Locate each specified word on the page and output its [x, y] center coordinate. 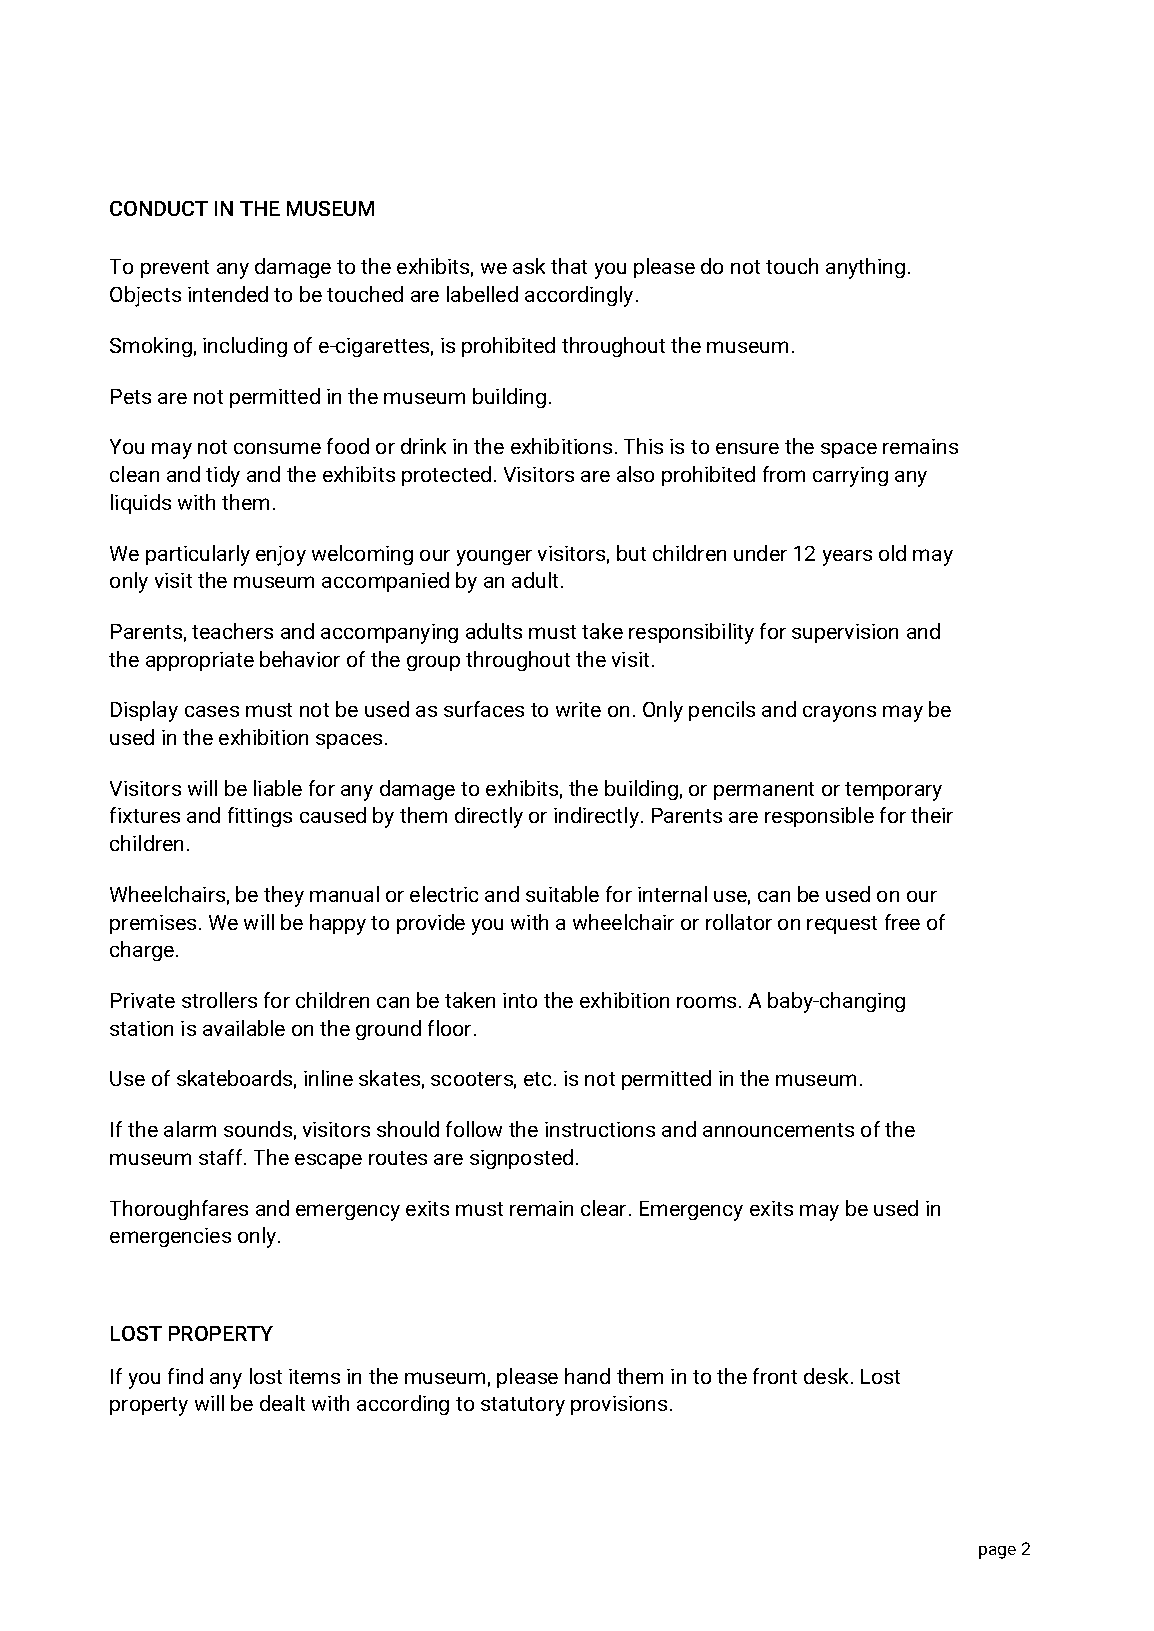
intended [228, 294]
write [578, 709]
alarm [190, 1129]
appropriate [200, 661]
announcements [778, 1130]
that [569, 266]
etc [539, 1079]
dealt [282, 1403]
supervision [845, 633]
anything [865, 268]
